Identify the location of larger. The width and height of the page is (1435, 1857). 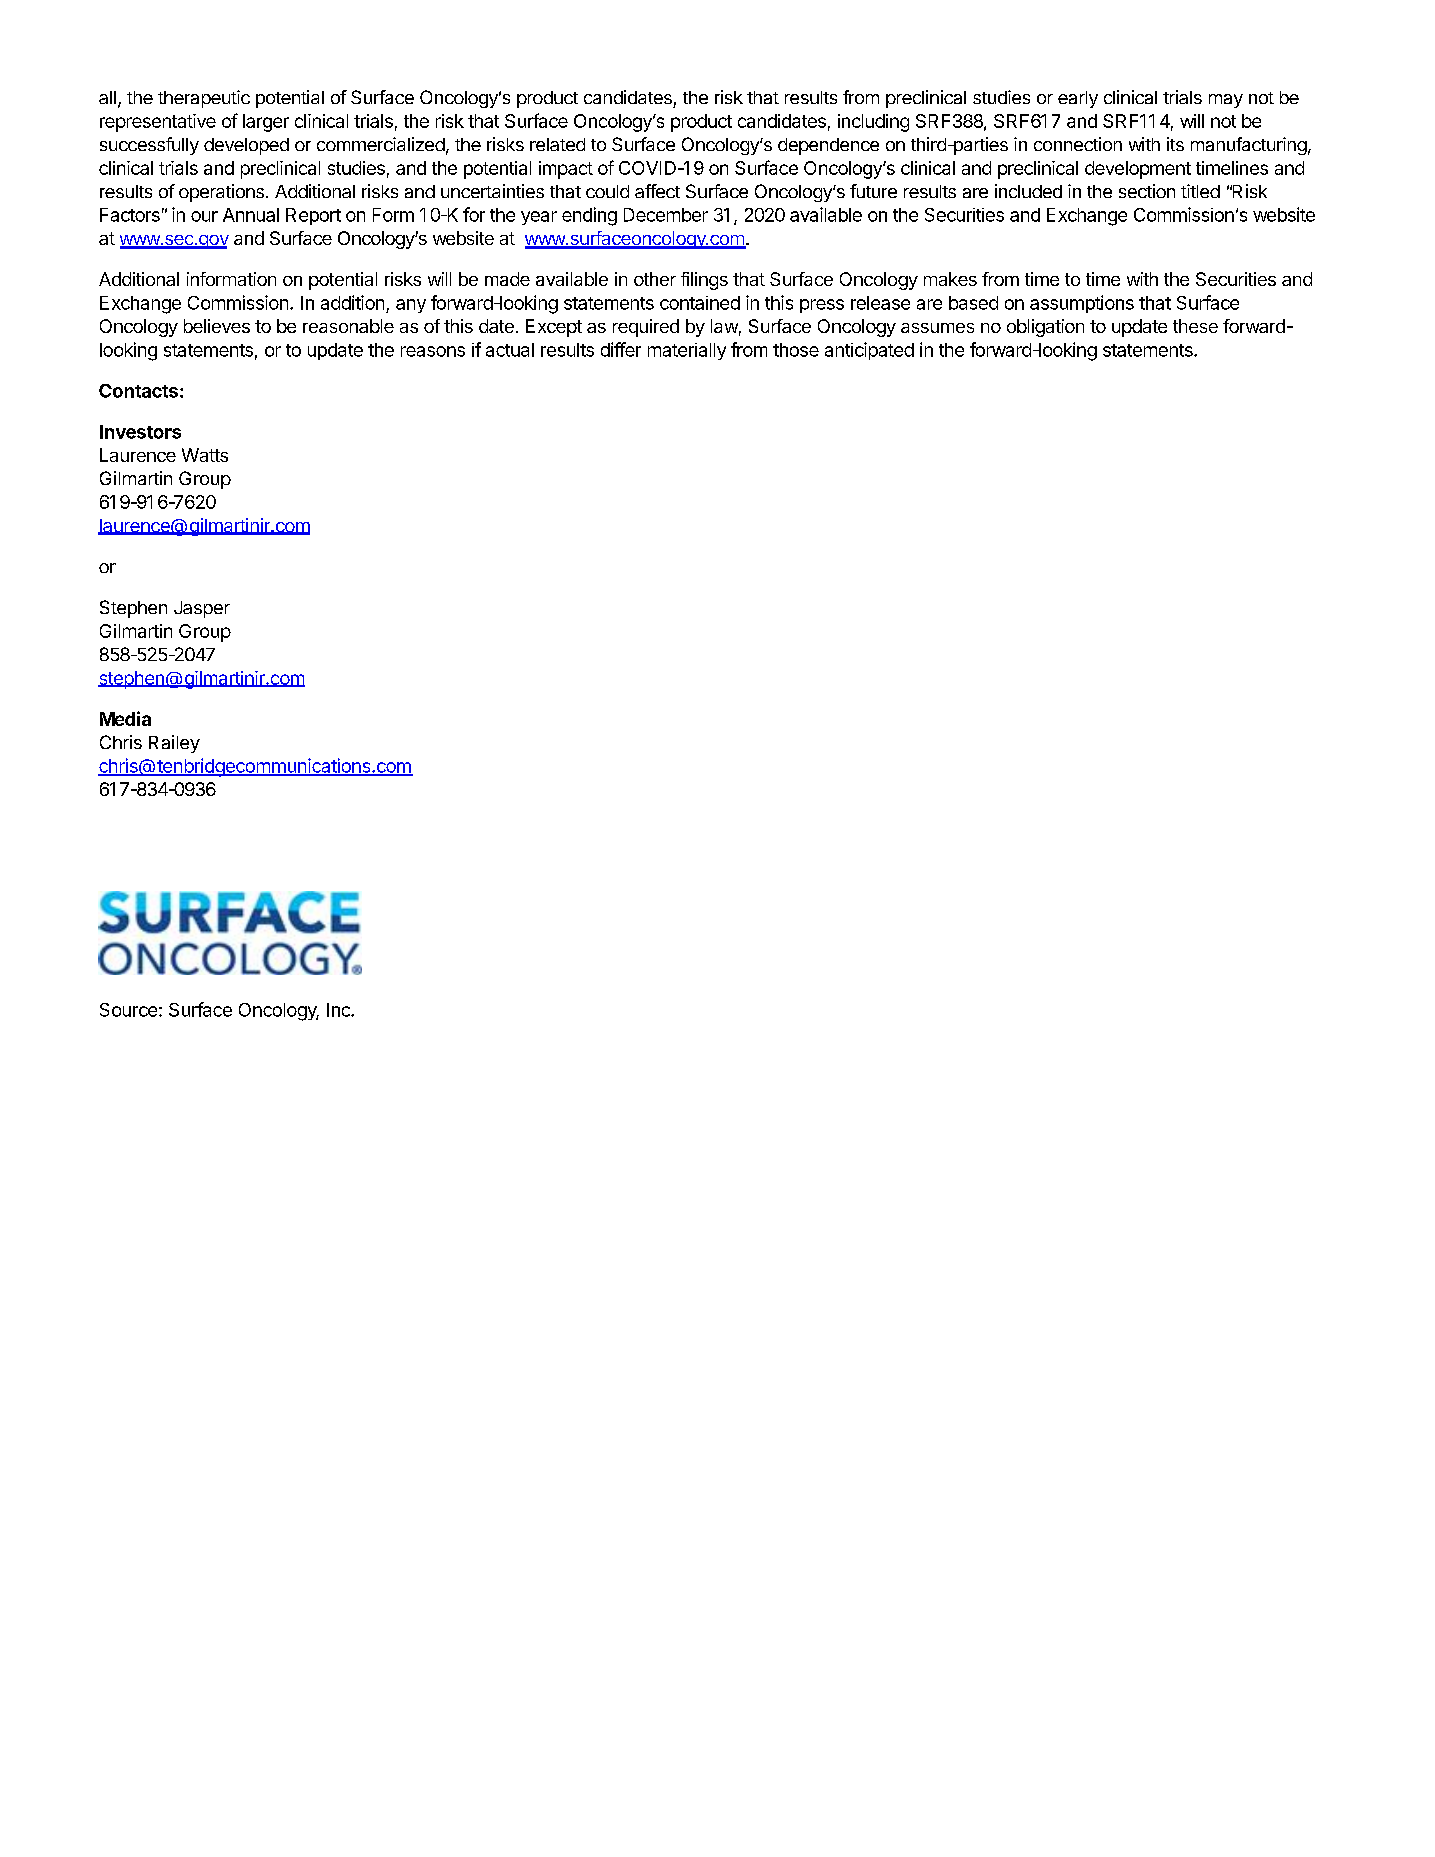
(266, 123).
